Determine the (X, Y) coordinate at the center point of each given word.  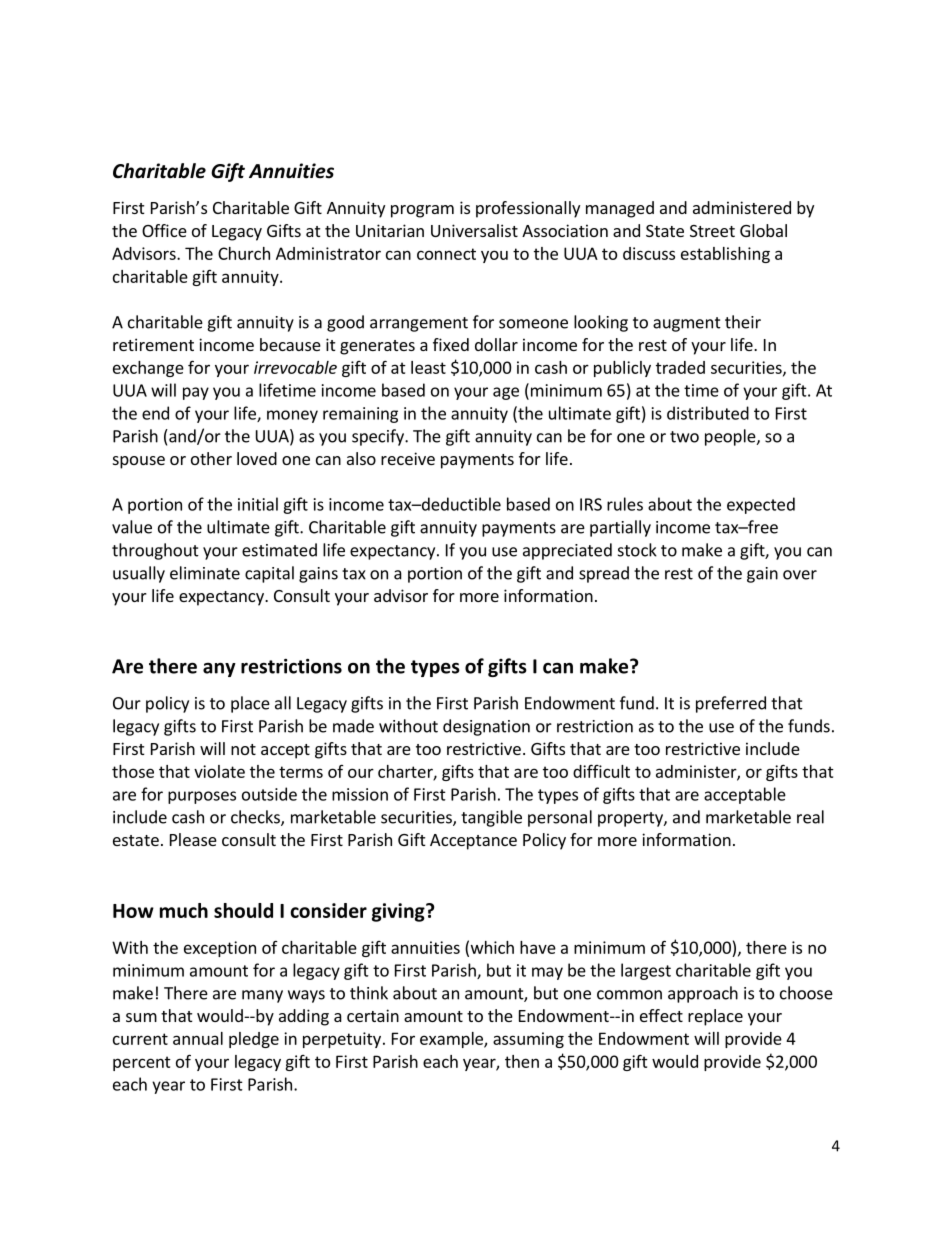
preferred (731, 704)
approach (703, 994)
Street (712, 231)
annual (198, 1038)
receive (408, 458)
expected (761, 505)
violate (219, 771)
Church (244, 253)
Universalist (474, 230)
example (452, 1040)
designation (486, 727)
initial (258, 504)
